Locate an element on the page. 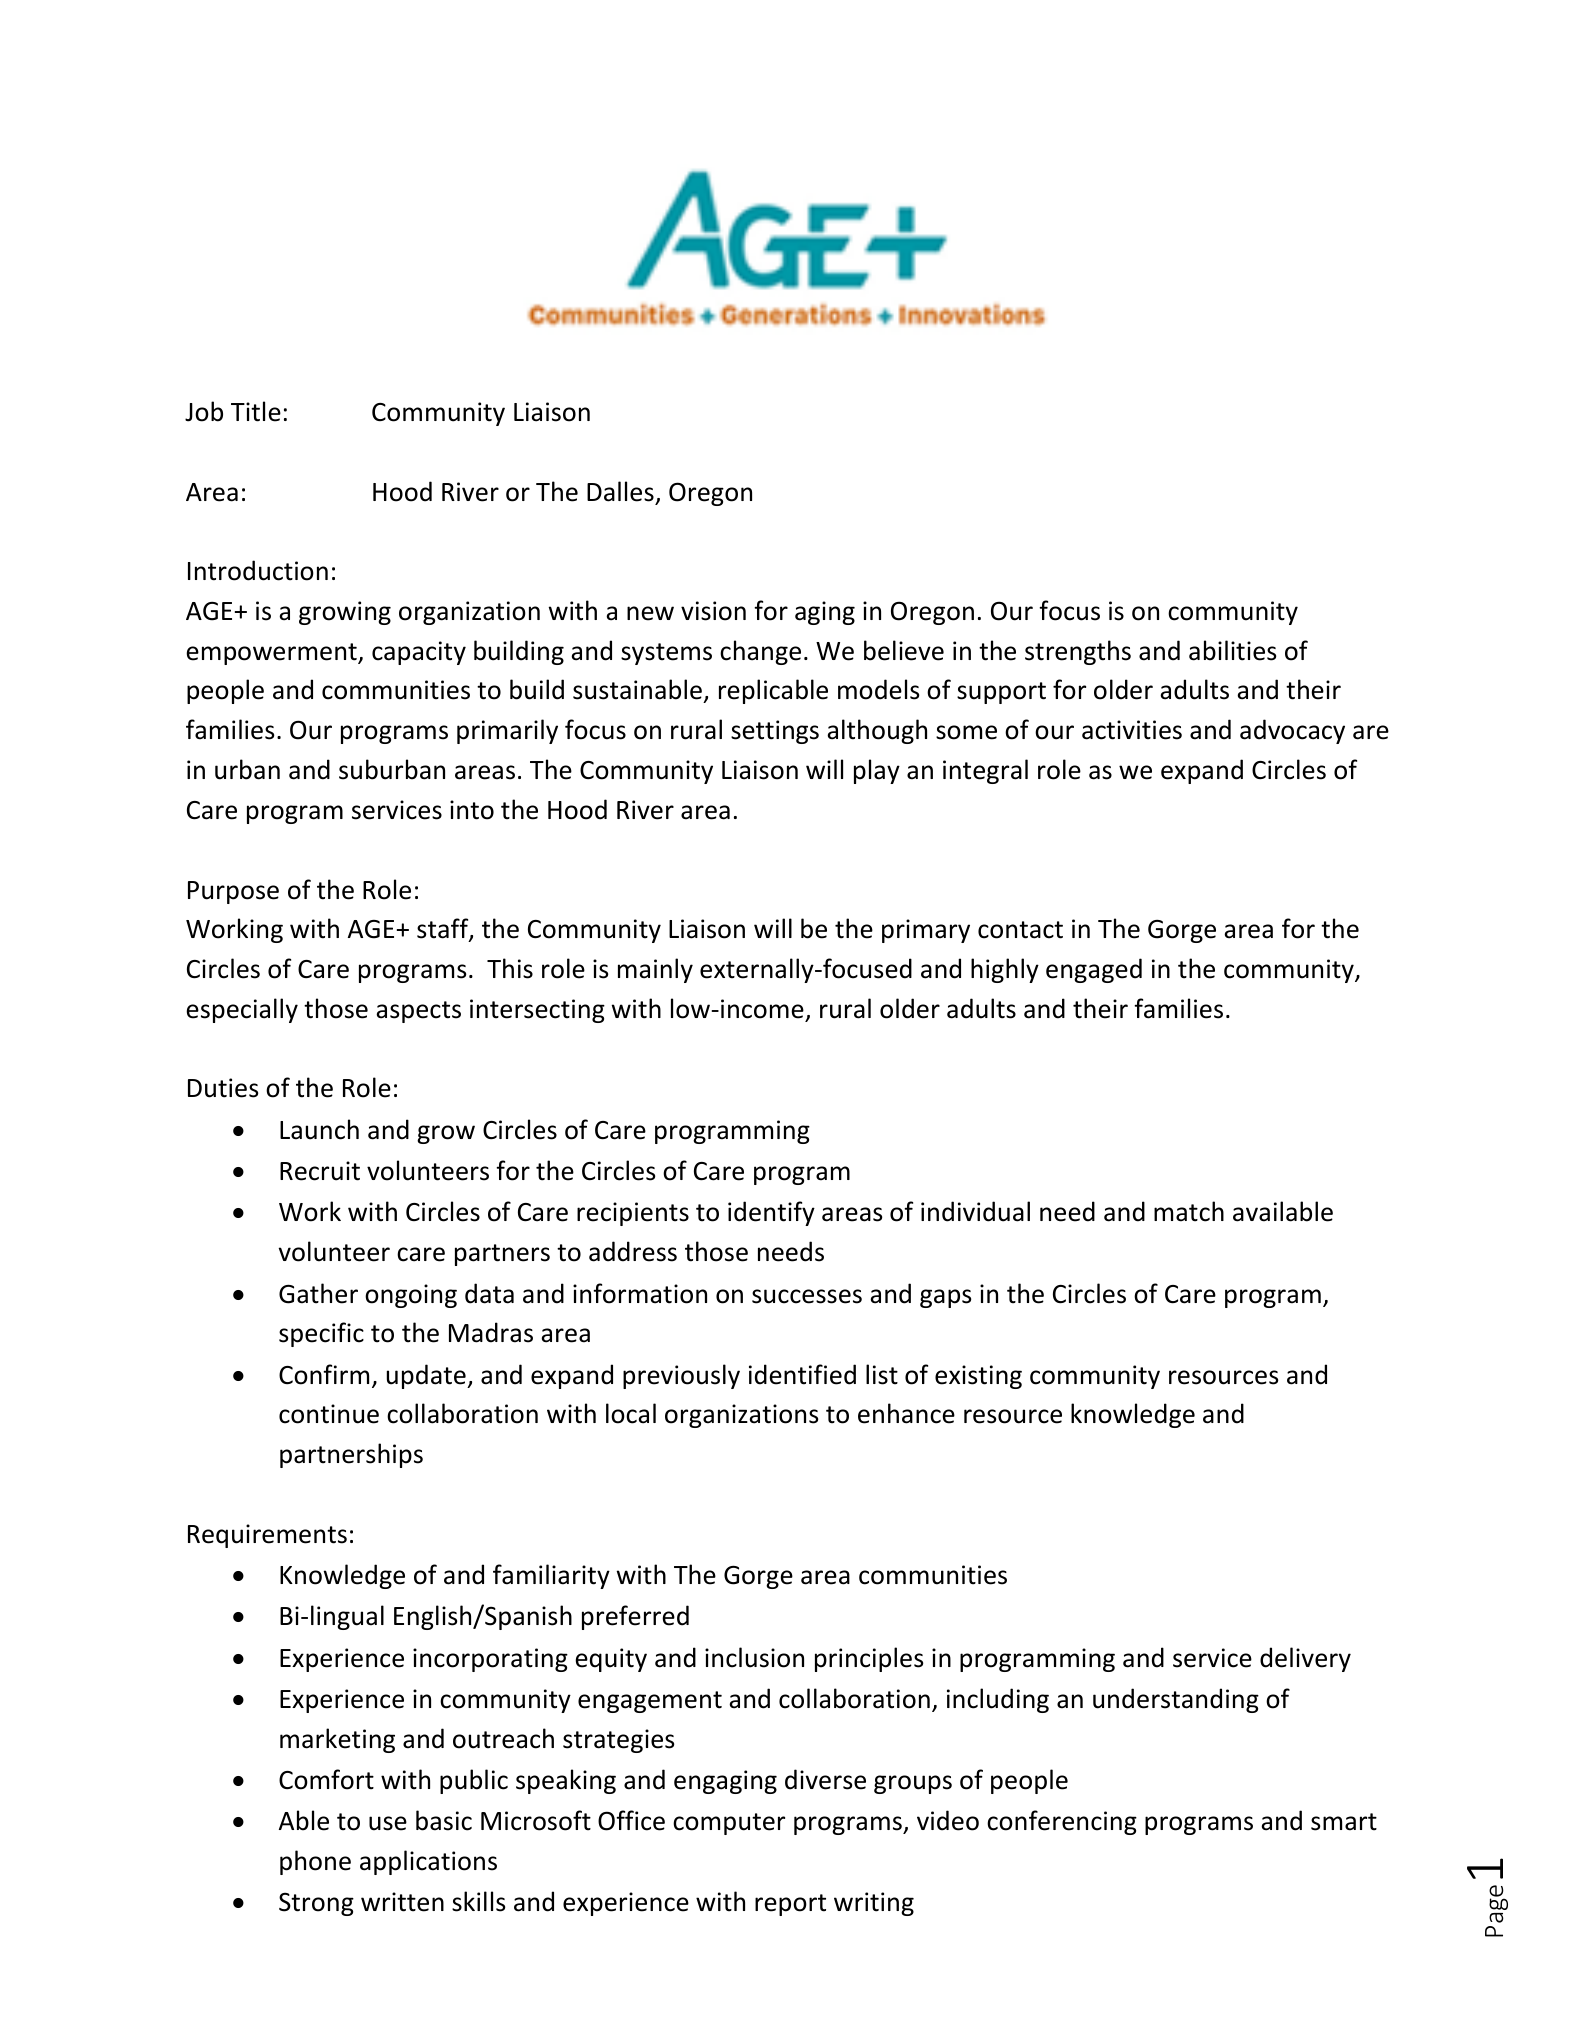  phone is located at coordinates (315, 1862).
